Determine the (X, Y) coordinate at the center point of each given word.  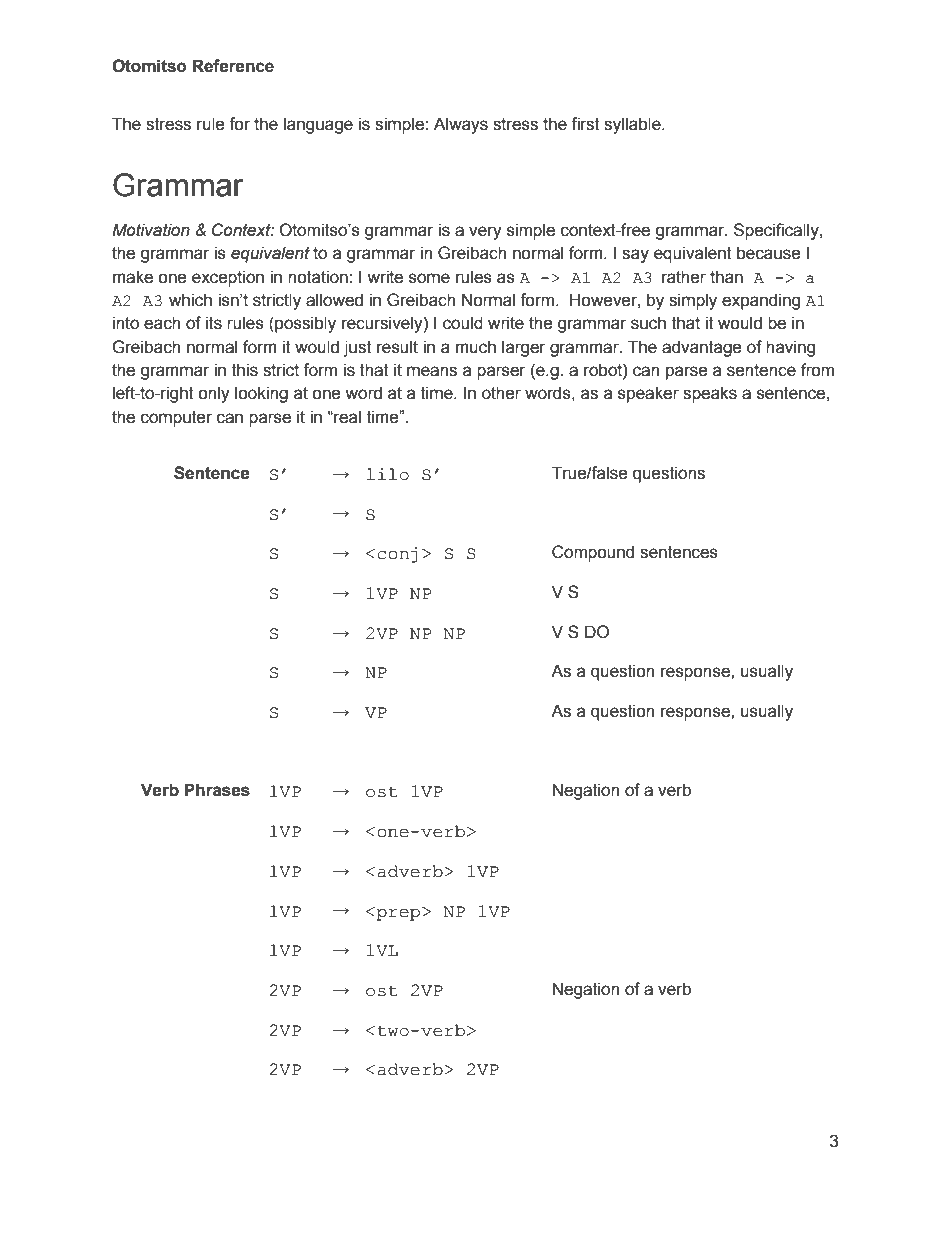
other (501, 393)
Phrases (217, 790)
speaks (710, 394)
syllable (633, 125)
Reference (233, 66)
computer (176, 419)
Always (461, 125)
